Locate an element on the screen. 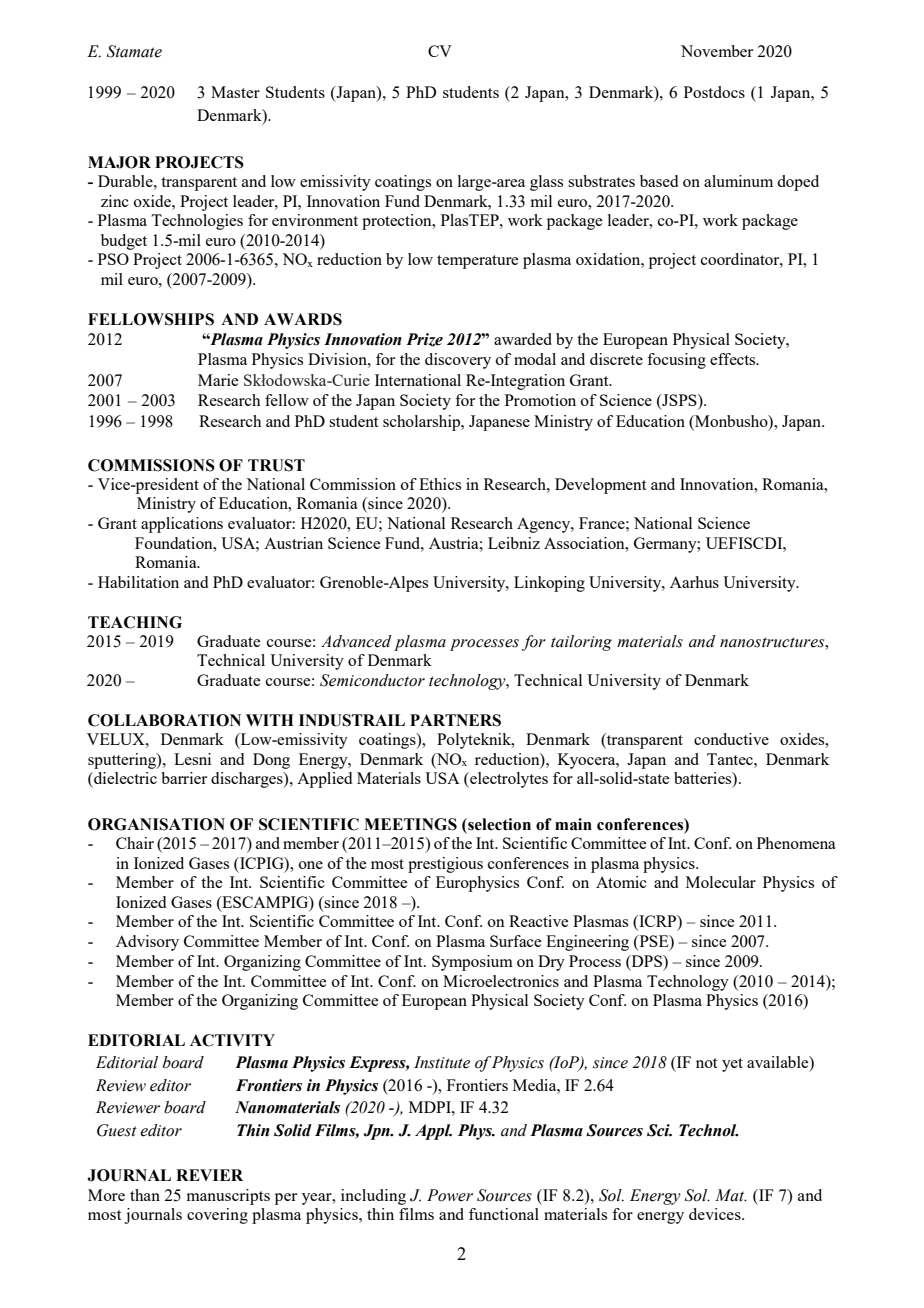 This screenshot has height=1308, width=924. Advanced is located at coordinates (356, 641).
